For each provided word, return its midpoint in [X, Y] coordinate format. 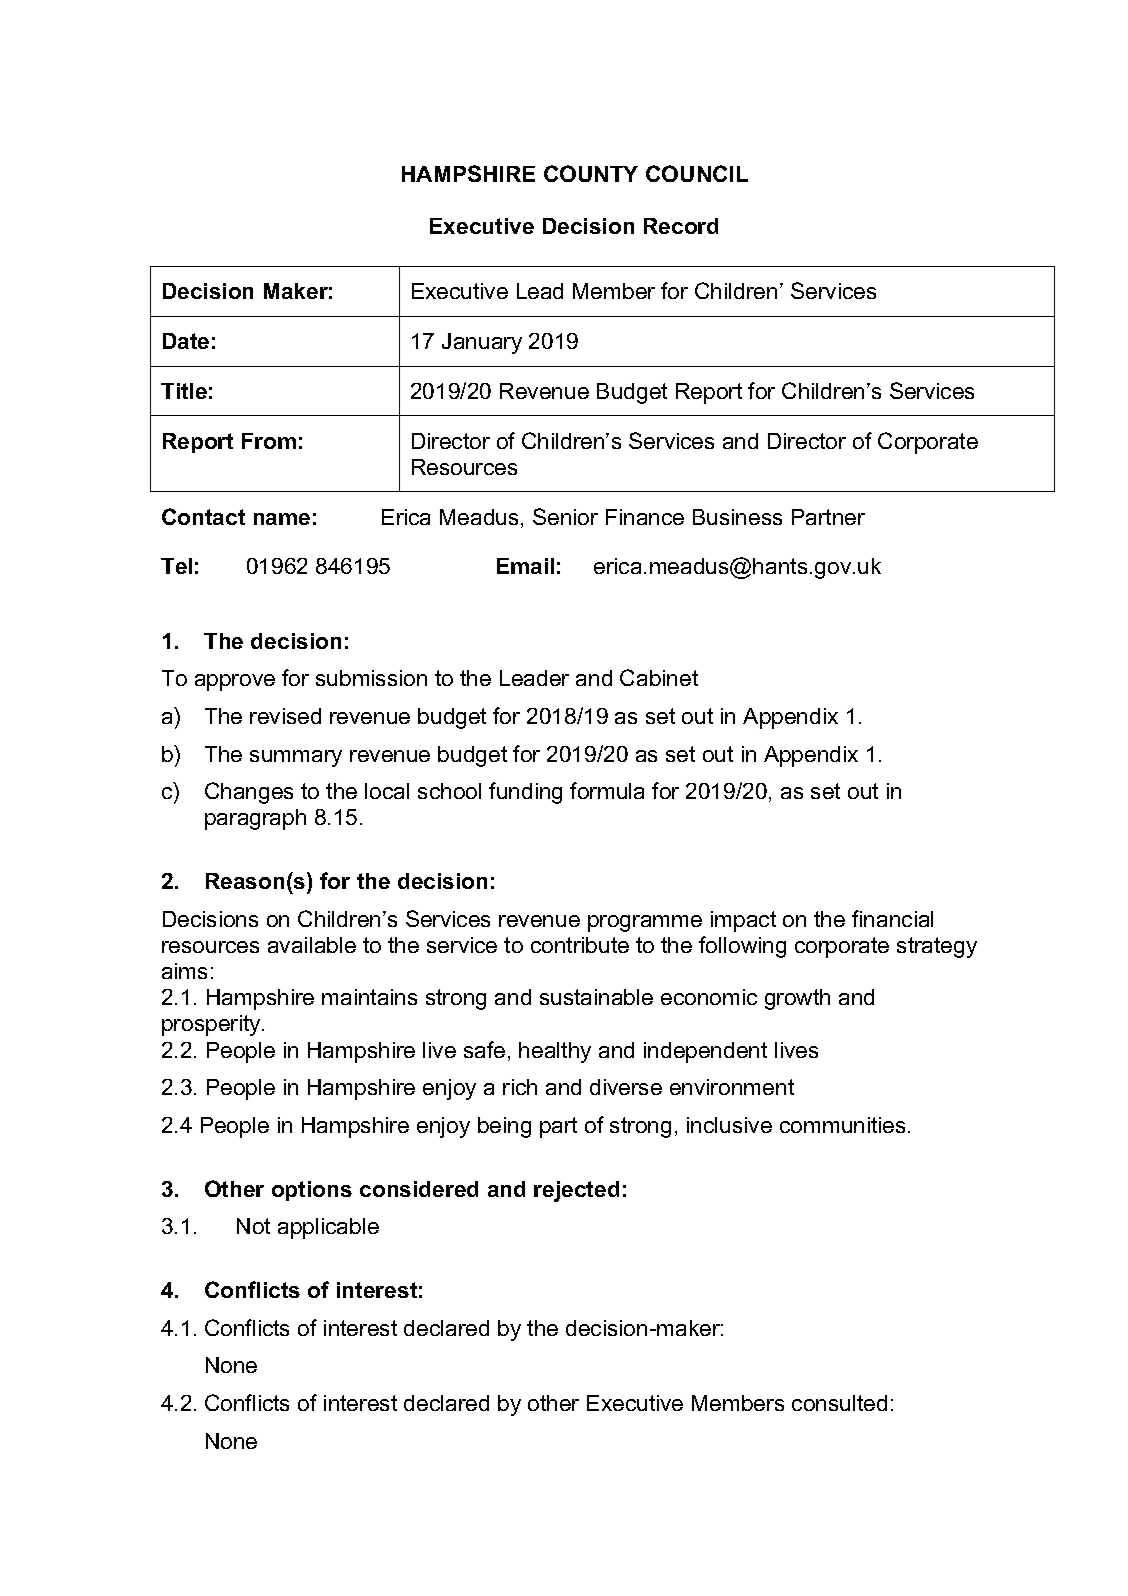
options [312, 1191]
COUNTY [591, 173]
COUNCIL [697, 173]
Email [525, 566]
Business [737, 517]
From [269, 441]
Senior [565, 516]
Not [253, 1226]
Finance [645, 517]
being [504, 1127]
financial [892, 918]
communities [842, 1125]
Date [186, 341]
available [312, 945]
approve [235, 682]
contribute [580, 945]
